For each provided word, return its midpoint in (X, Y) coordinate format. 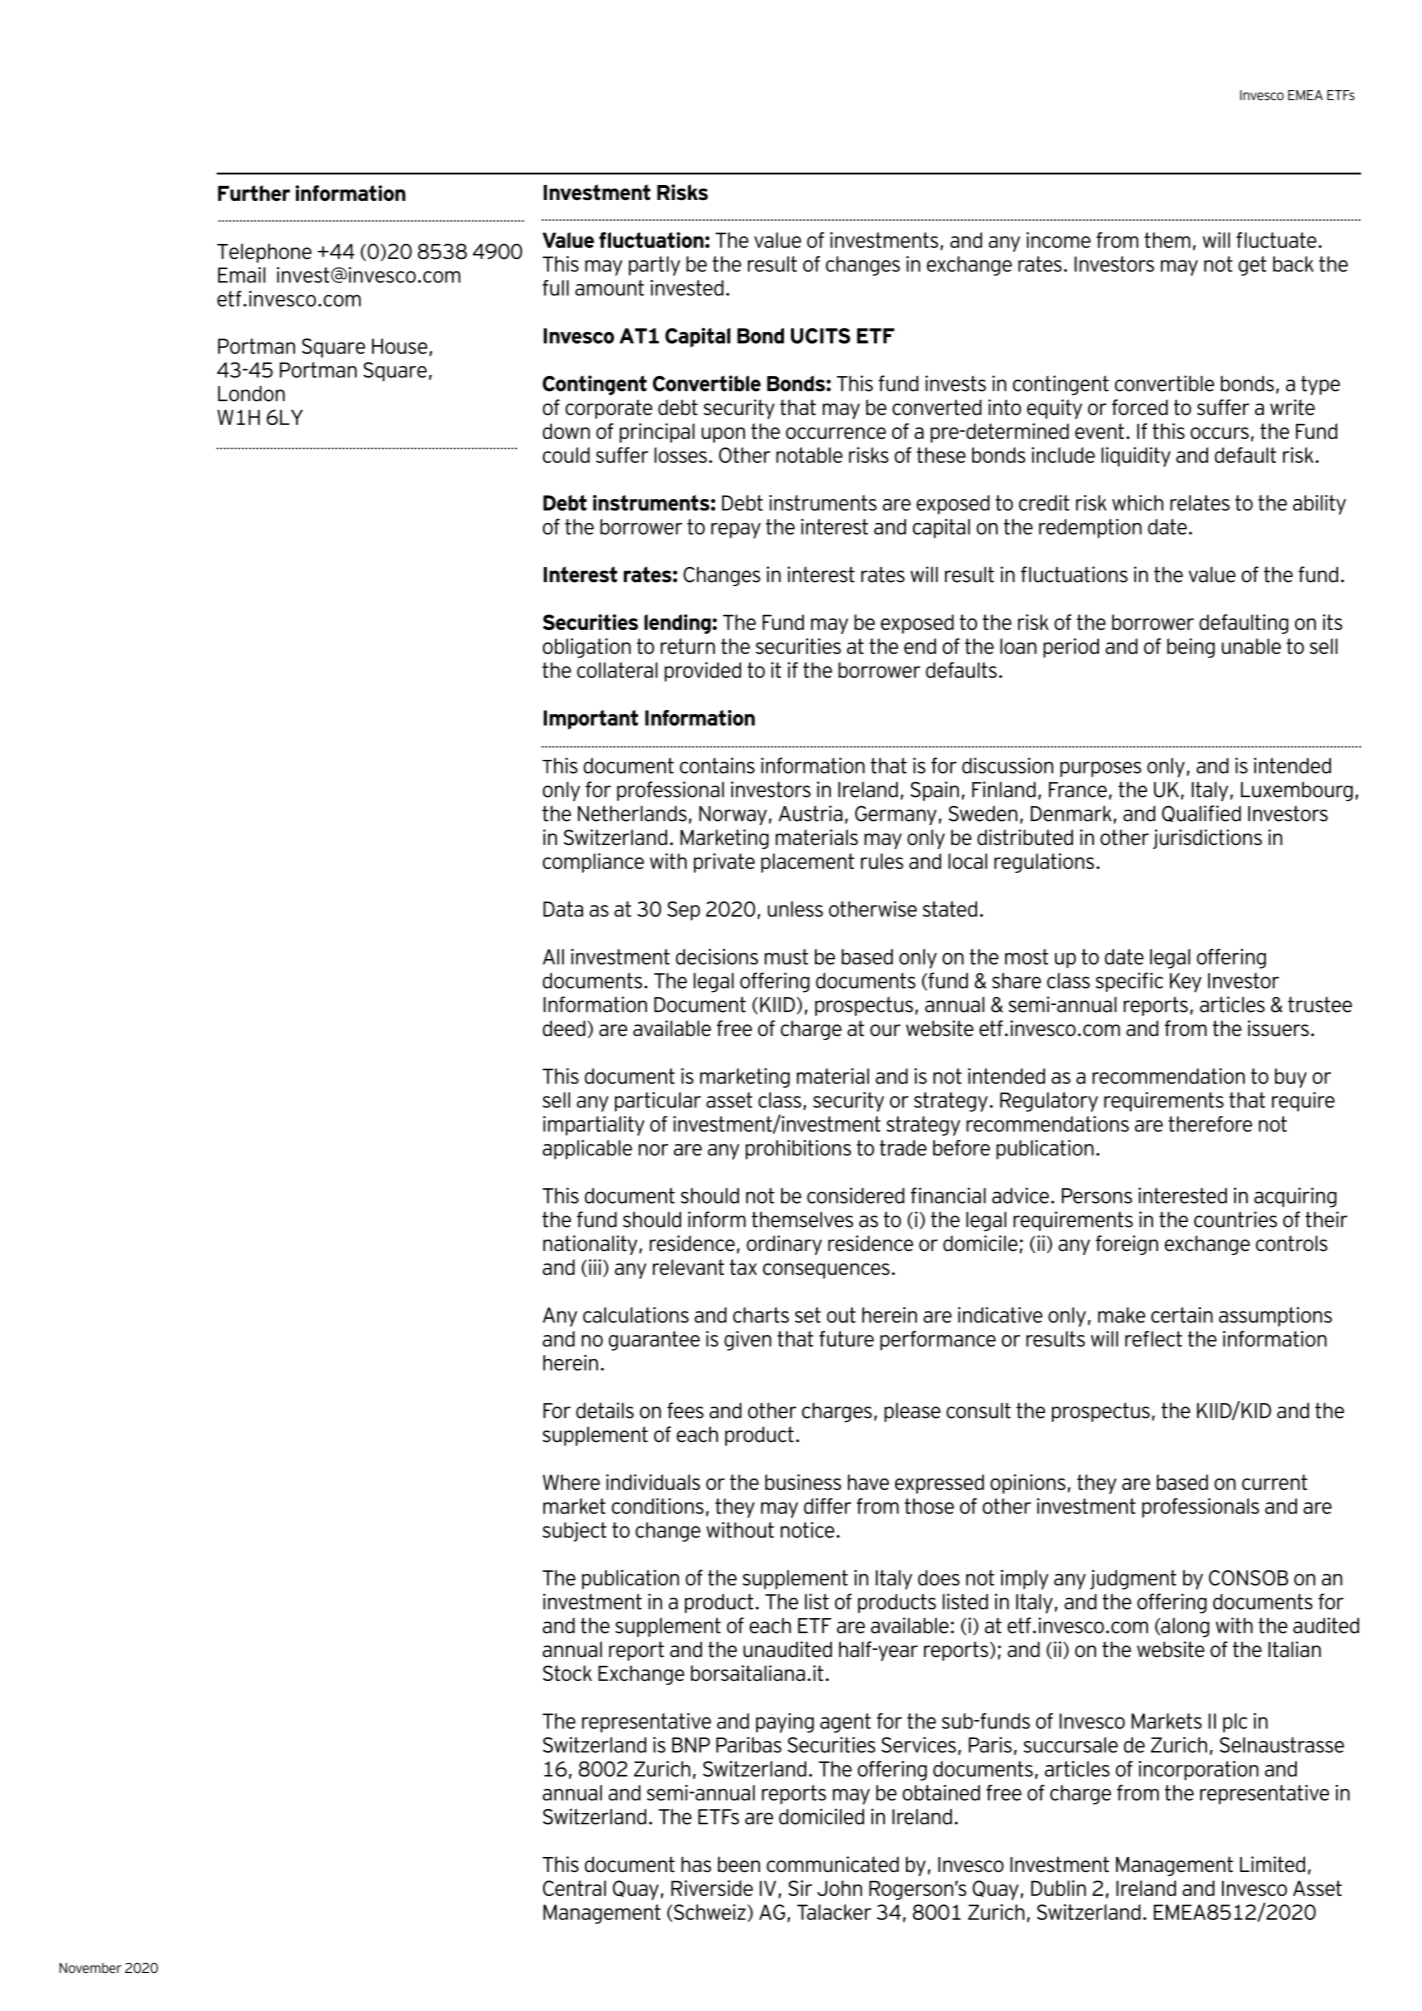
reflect (1153, 1339)
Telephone (264, 253)
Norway (733, 815)
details (605, 1410)
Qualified (1201, 814)
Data (563, 909)
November (90, 1968)
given (747, 1341)
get (1252, 266)
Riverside (712, 1888)
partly (654, 266)
